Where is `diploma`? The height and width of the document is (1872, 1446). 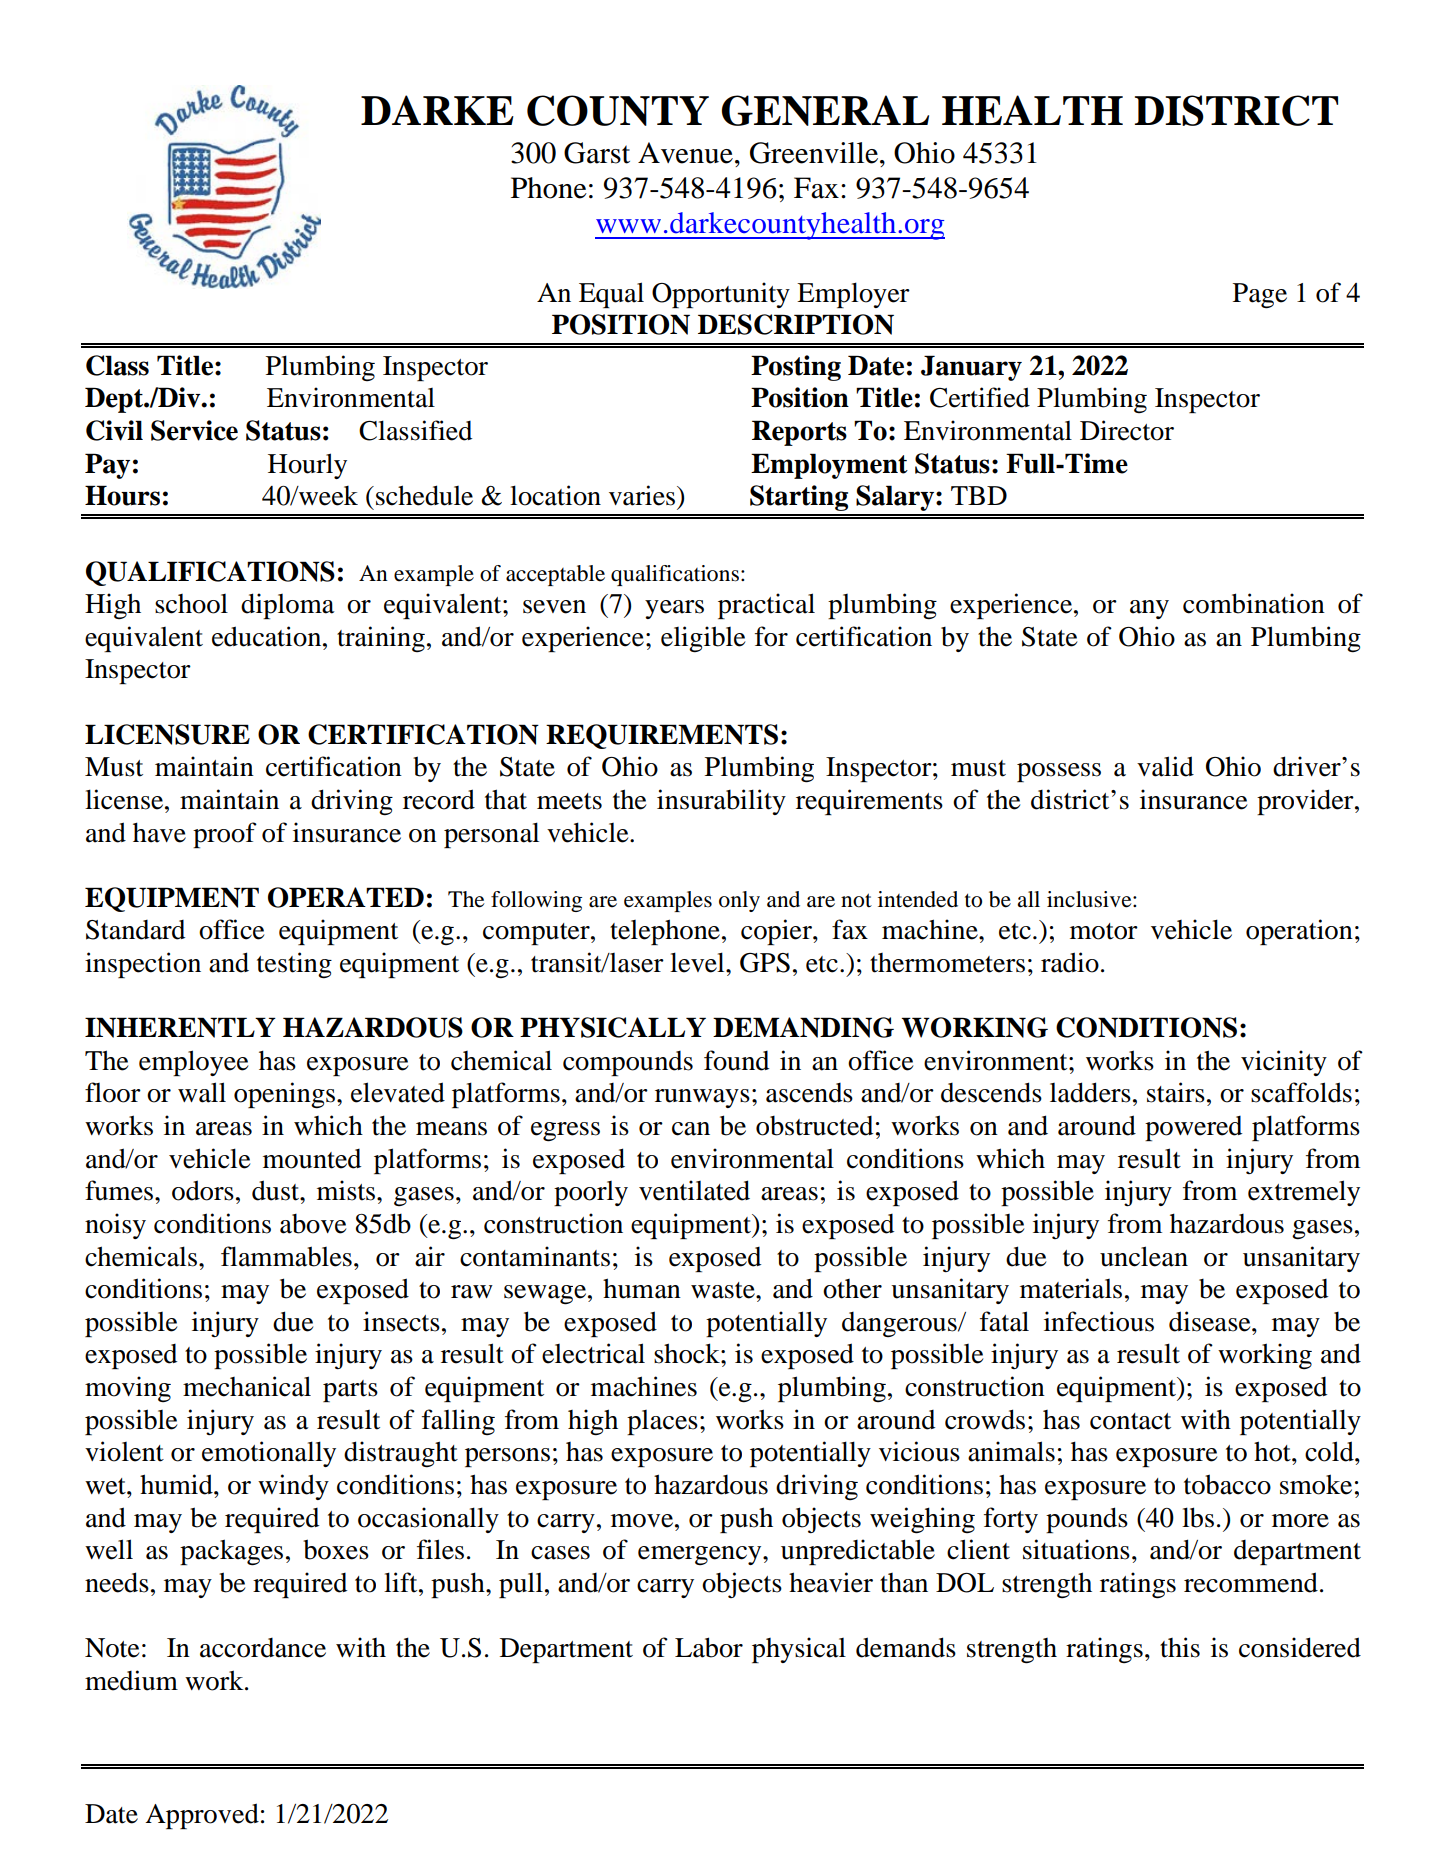 diploma is located at coordinates (288, 606).
